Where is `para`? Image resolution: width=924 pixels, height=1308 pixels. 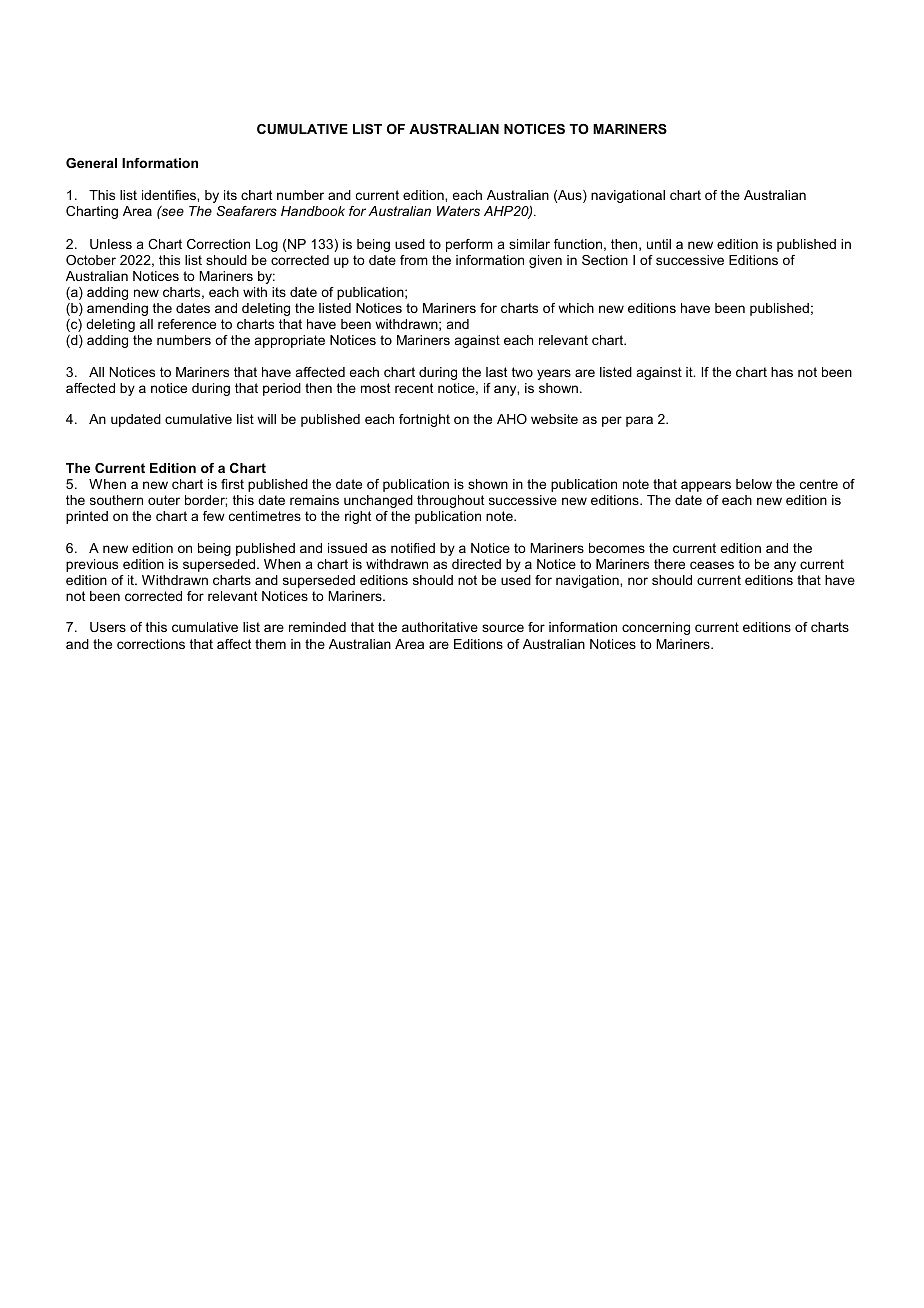 para is located at coordinates (639, 421).
